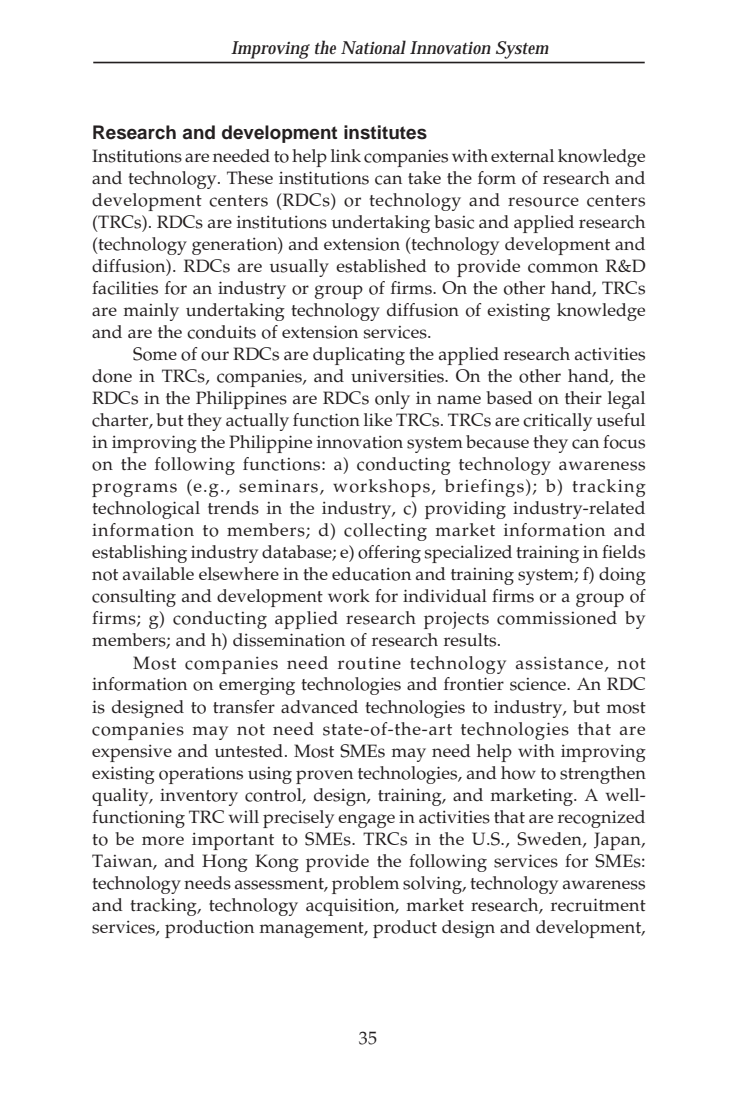 This page has height=1107, width=738. Describe the element at coordinates (134, 598) in the page. I see `consulting` at that location.
